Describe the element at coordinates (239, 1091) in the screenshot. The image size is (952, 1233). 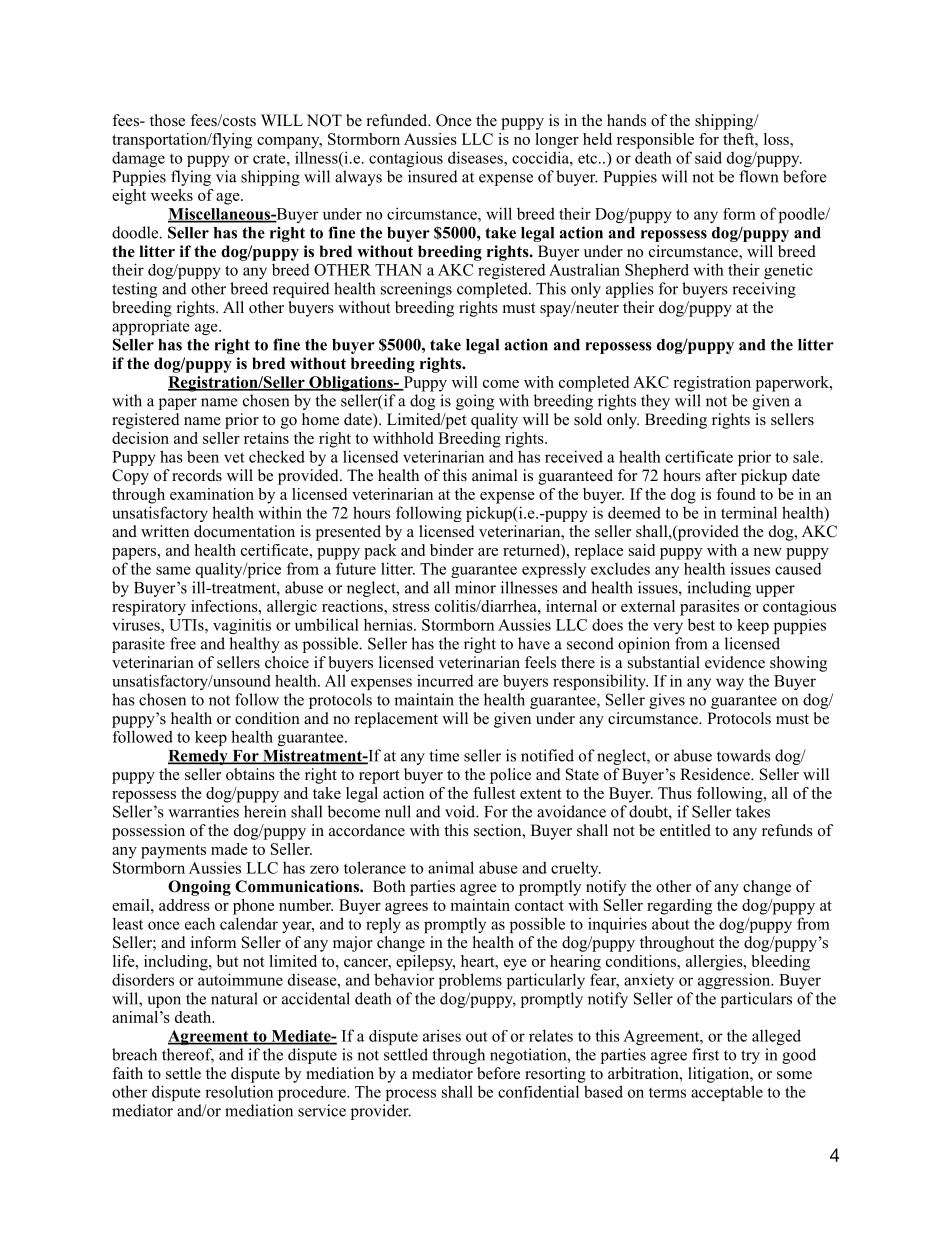
I see `resolution` at that location.
